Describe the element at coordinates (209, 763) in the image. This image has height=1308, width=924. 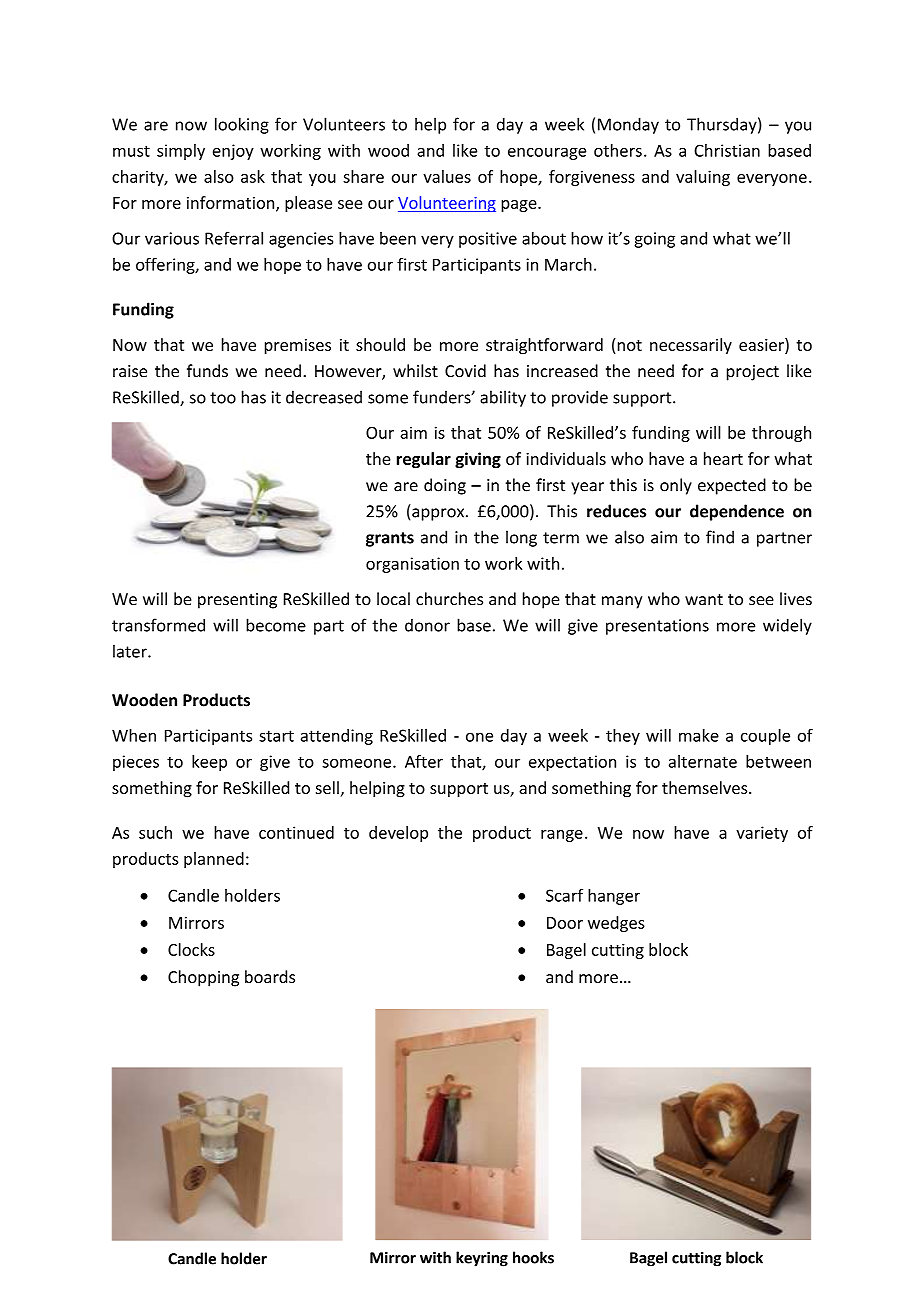
I see `keep` at that location.
